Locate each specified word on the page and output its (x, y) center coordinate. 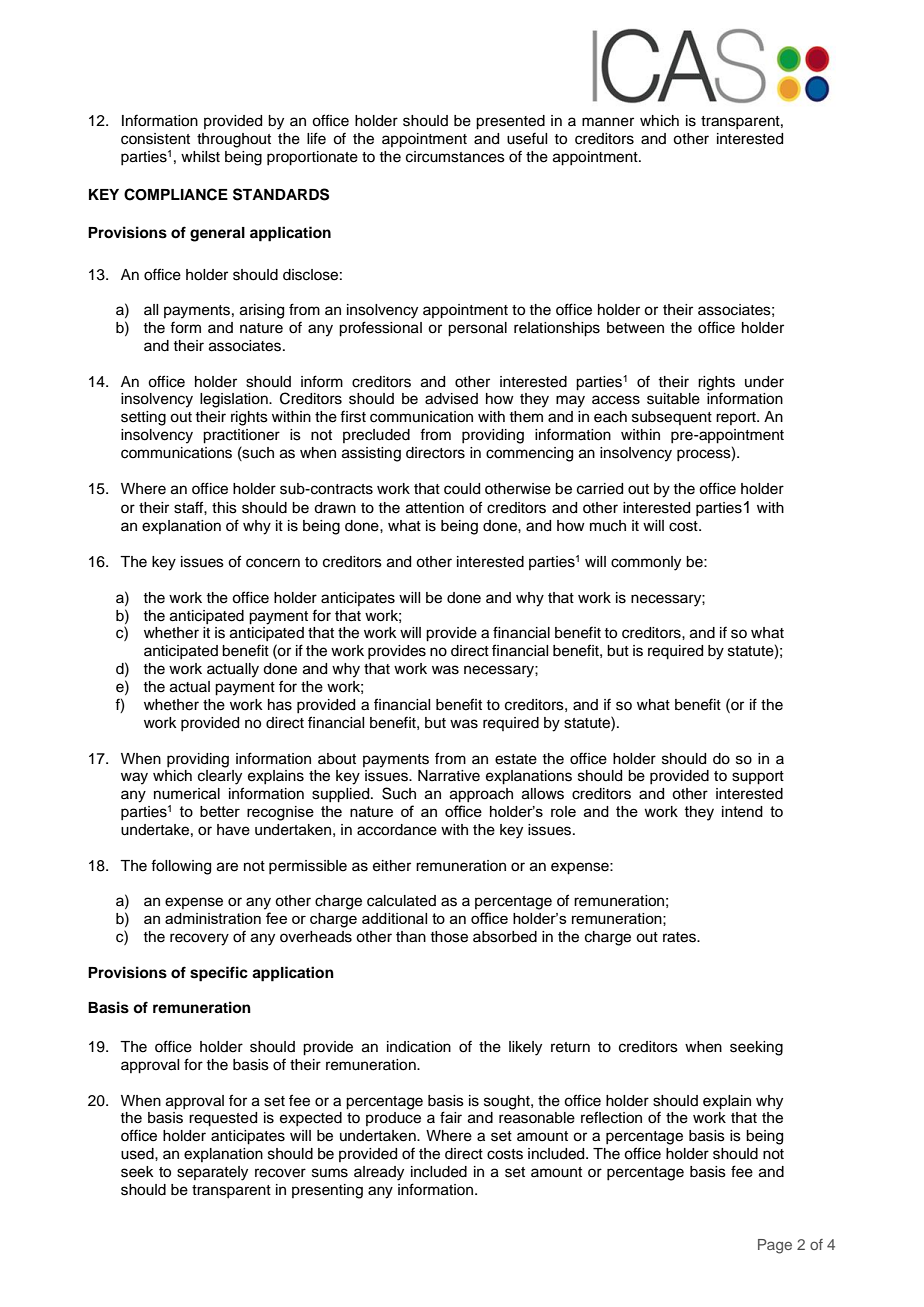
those (449, 937)
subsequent (672, 418)
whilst (200, 157)
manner (608, 122)
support (758, 778)
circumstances (455, 157)
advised (451, 399)
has (280, 705)
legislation (235, 400)
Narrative (449, 776)
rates (681, 937)
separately (212, 1173)
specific (219, 974)
